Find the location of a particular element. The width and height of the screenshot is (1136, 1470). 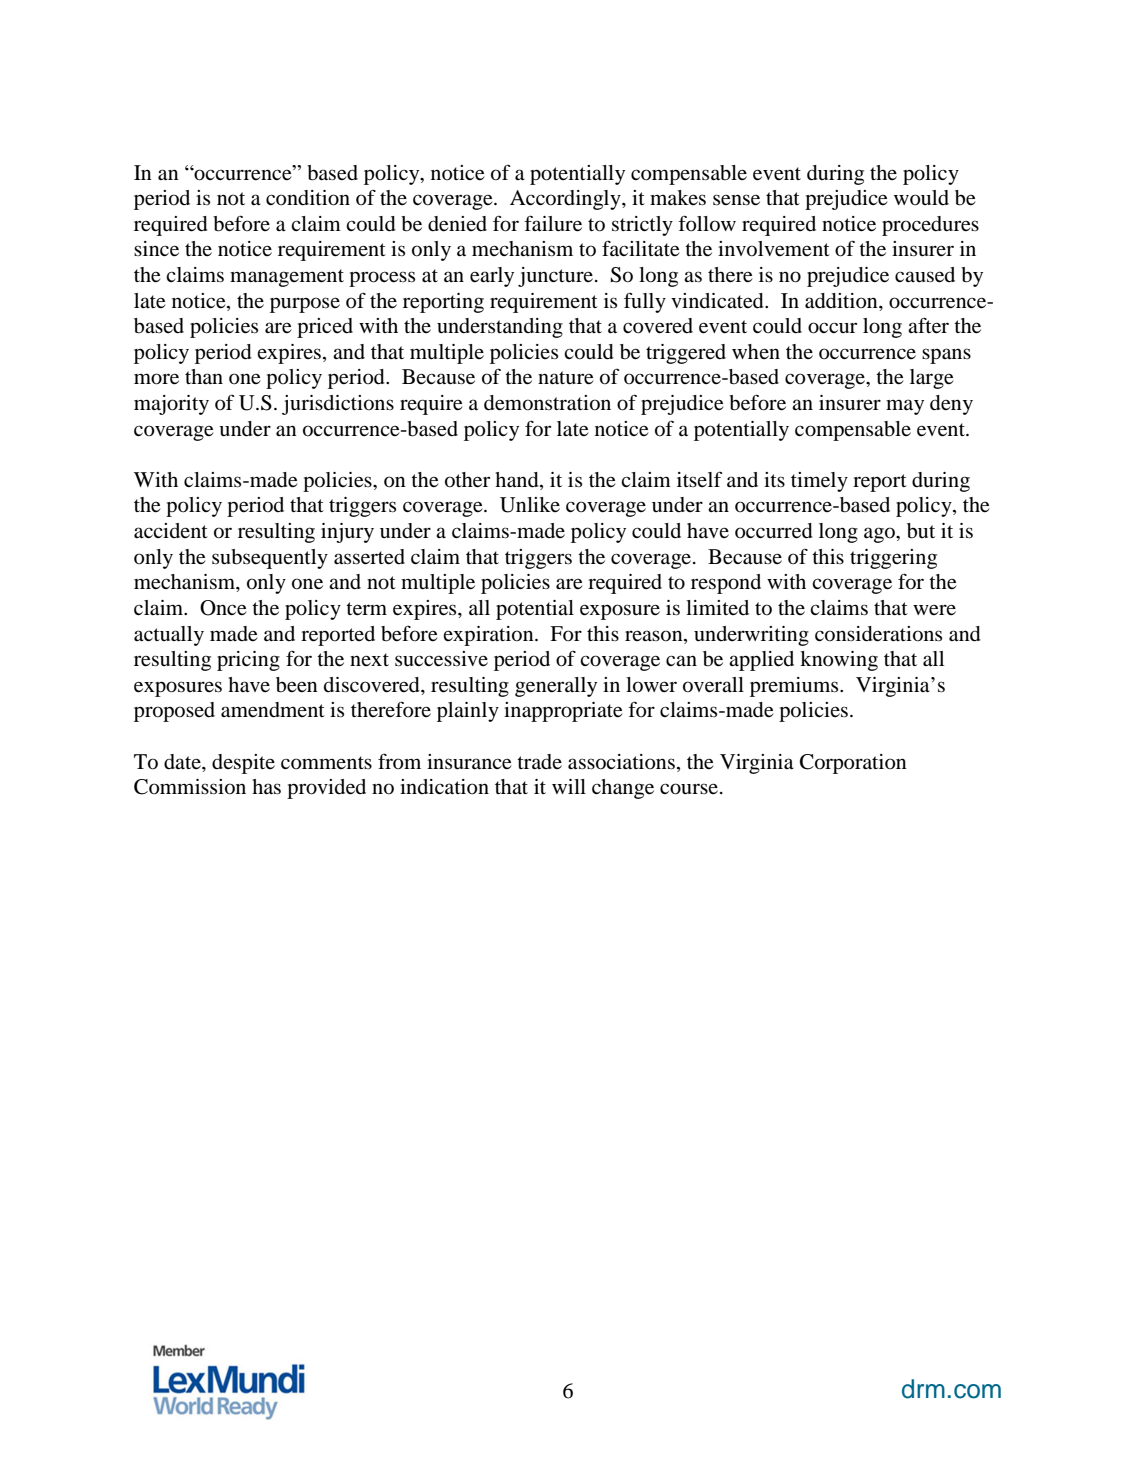

timely is located at coordinates (819, 482).
